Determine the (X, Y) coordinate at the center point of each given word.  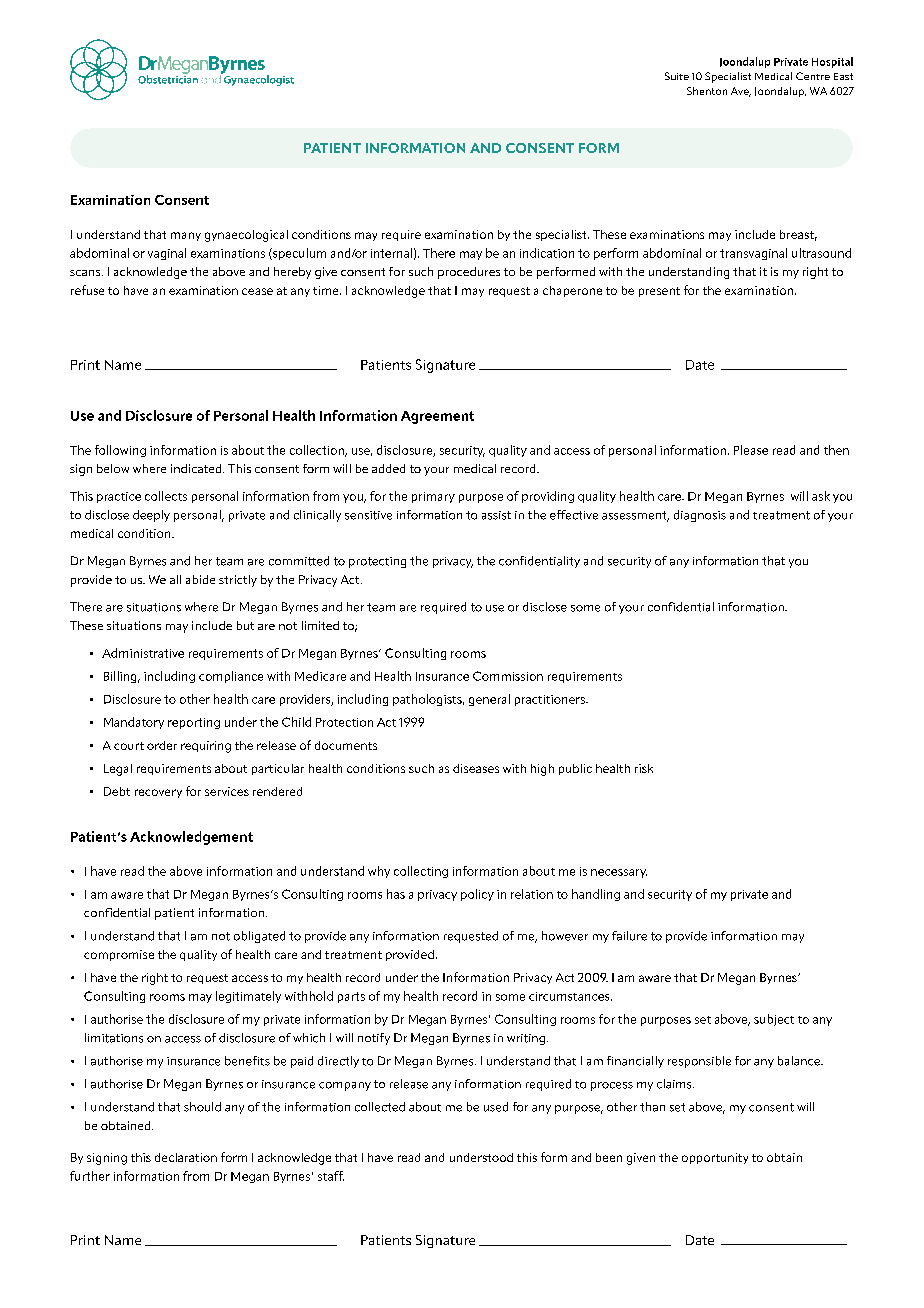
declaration (186, 1157)
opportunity (715, 1158)
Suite (677, 76)
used (496, 1107)
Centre (813, 76)
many (186, 236)
